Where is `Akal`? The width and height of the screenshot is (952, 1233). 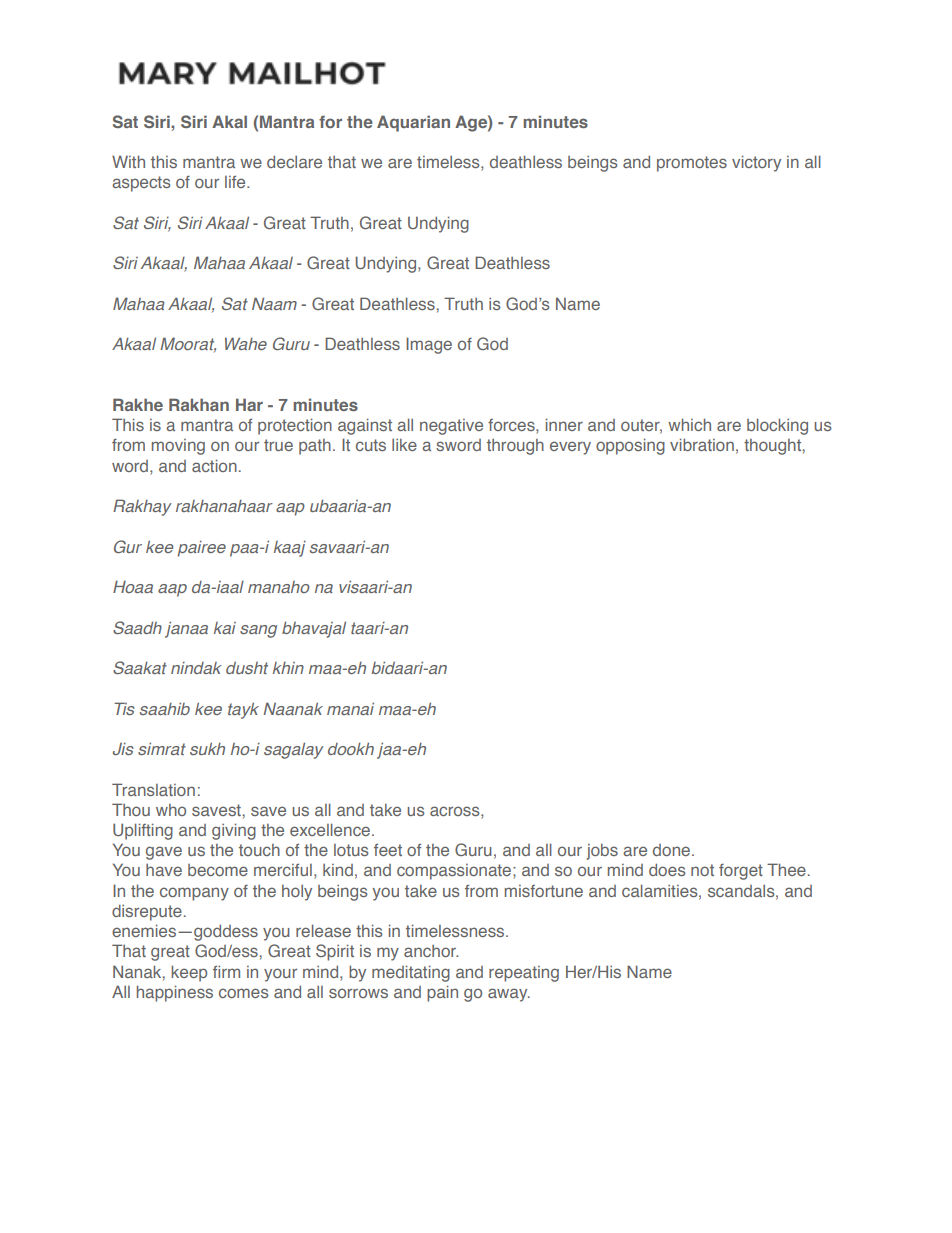
Akal is located at coordinates (229, 121).
